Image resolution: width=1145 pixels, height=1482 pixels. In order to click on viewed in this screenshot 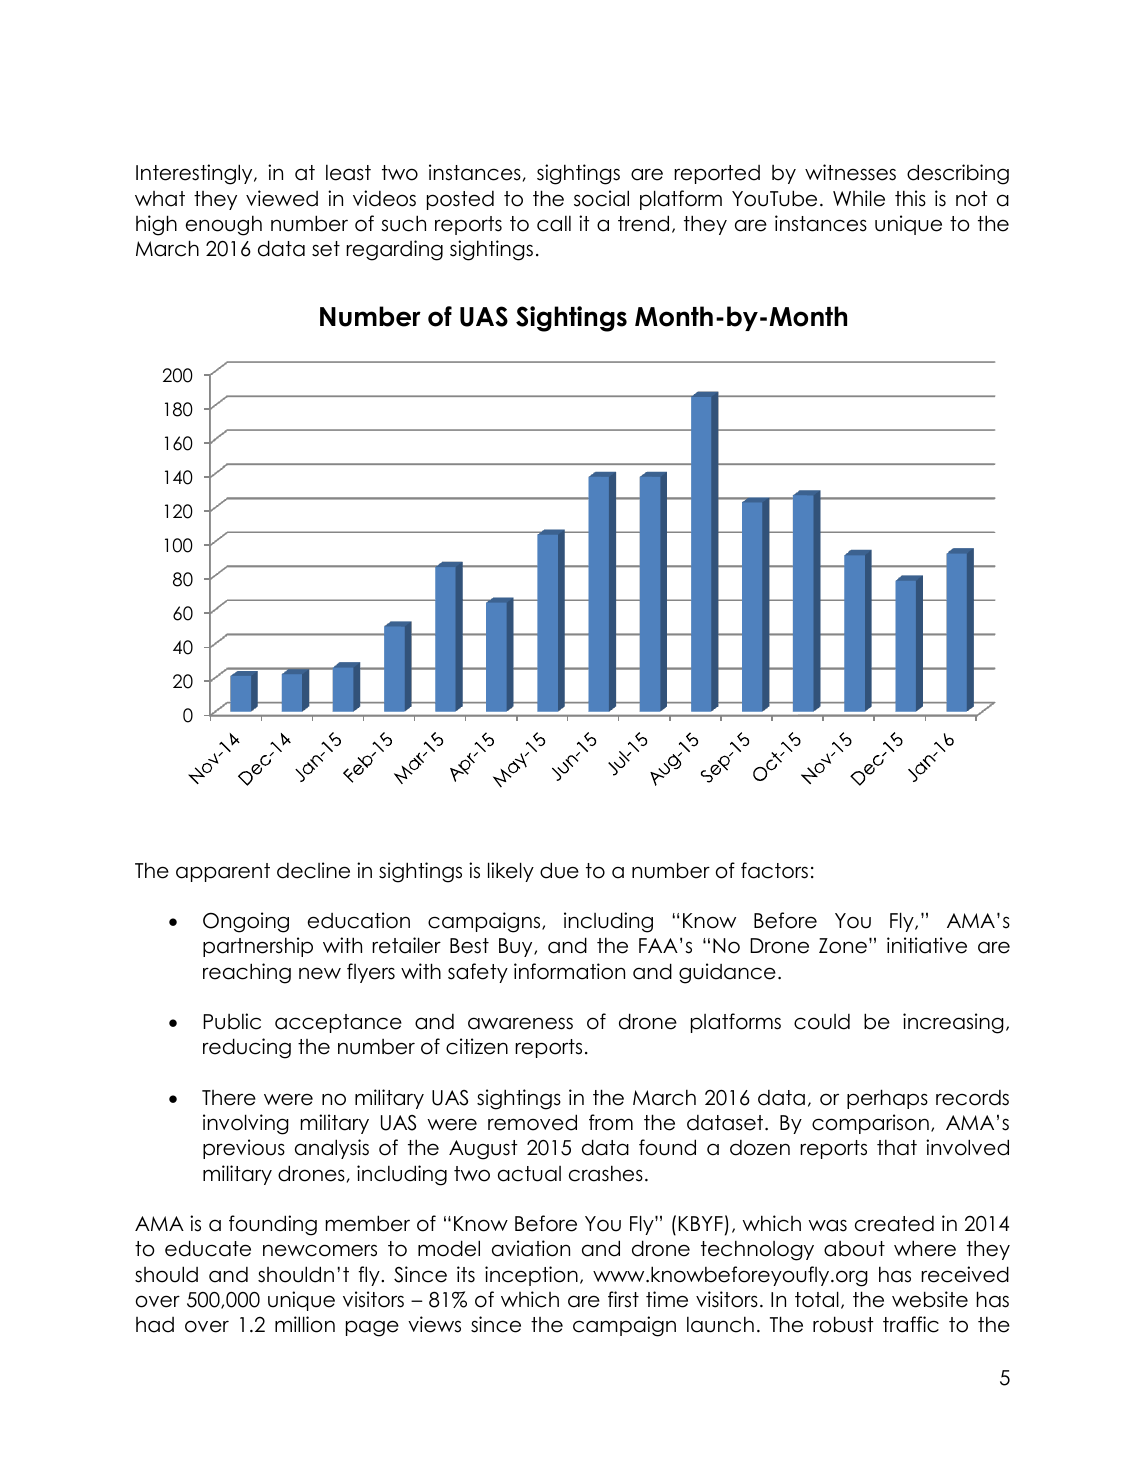, I will do `click(282, 198)`.
